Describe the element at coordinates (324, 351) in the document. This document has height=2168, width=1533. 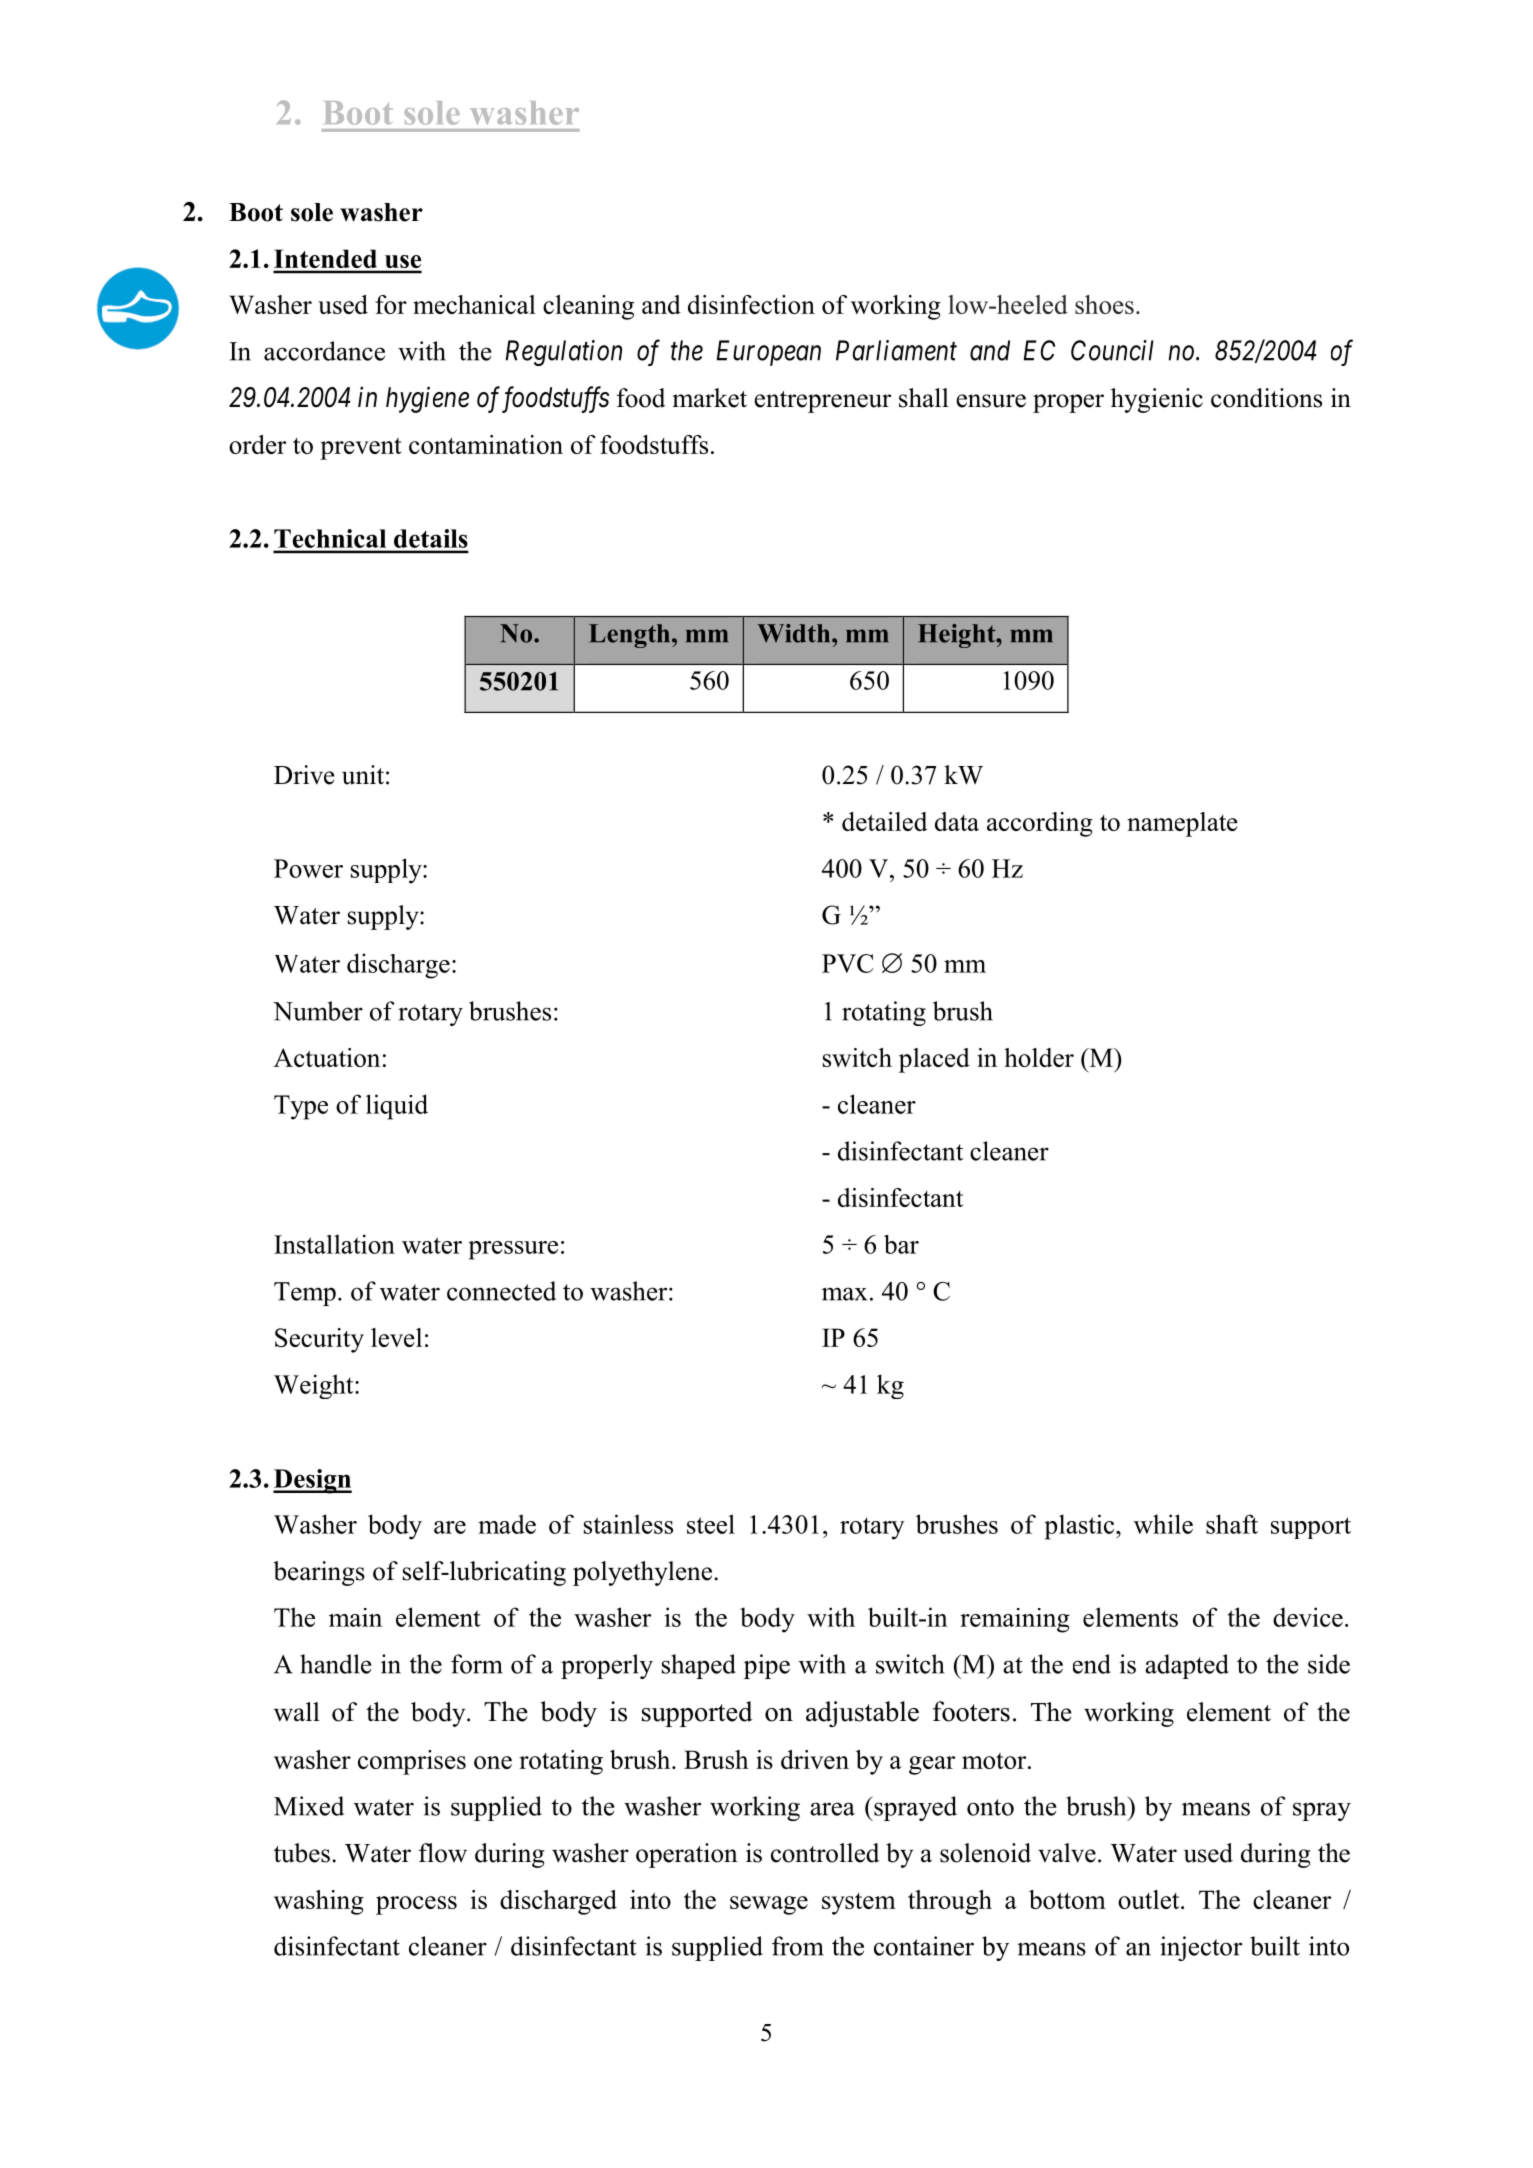
I see `accordance` at that location.
